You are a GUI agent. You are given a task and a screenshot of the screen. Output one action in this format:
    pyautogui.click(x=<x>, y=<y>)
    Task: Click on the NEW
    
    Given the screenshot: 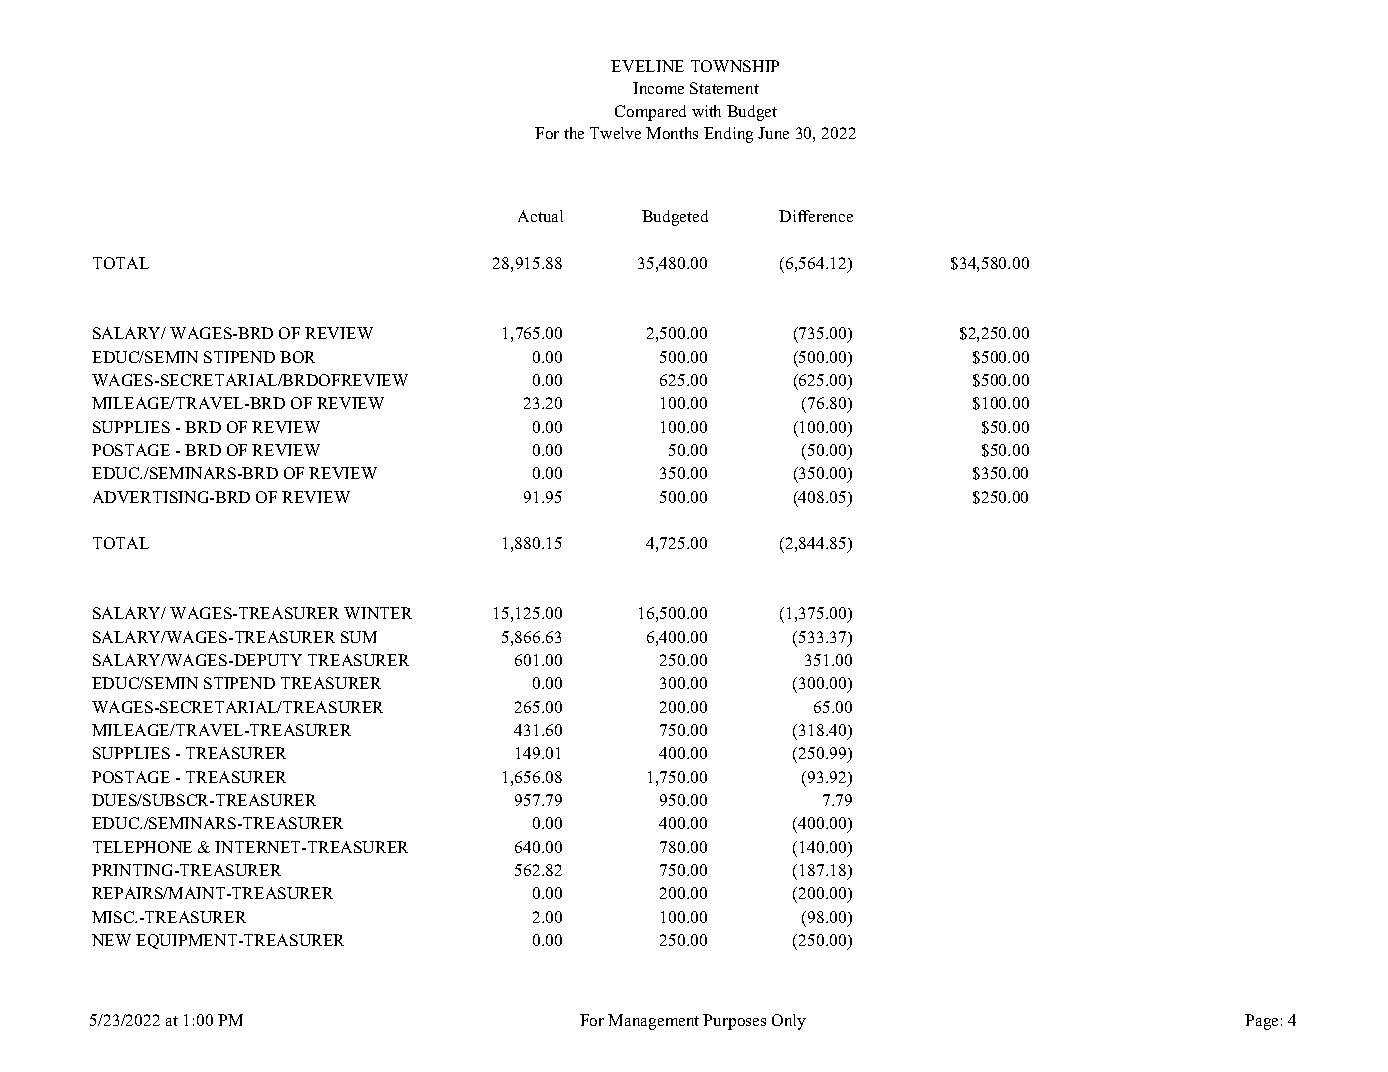 What is the action you would take?
    pyautogui.click(x=111, y=940)
